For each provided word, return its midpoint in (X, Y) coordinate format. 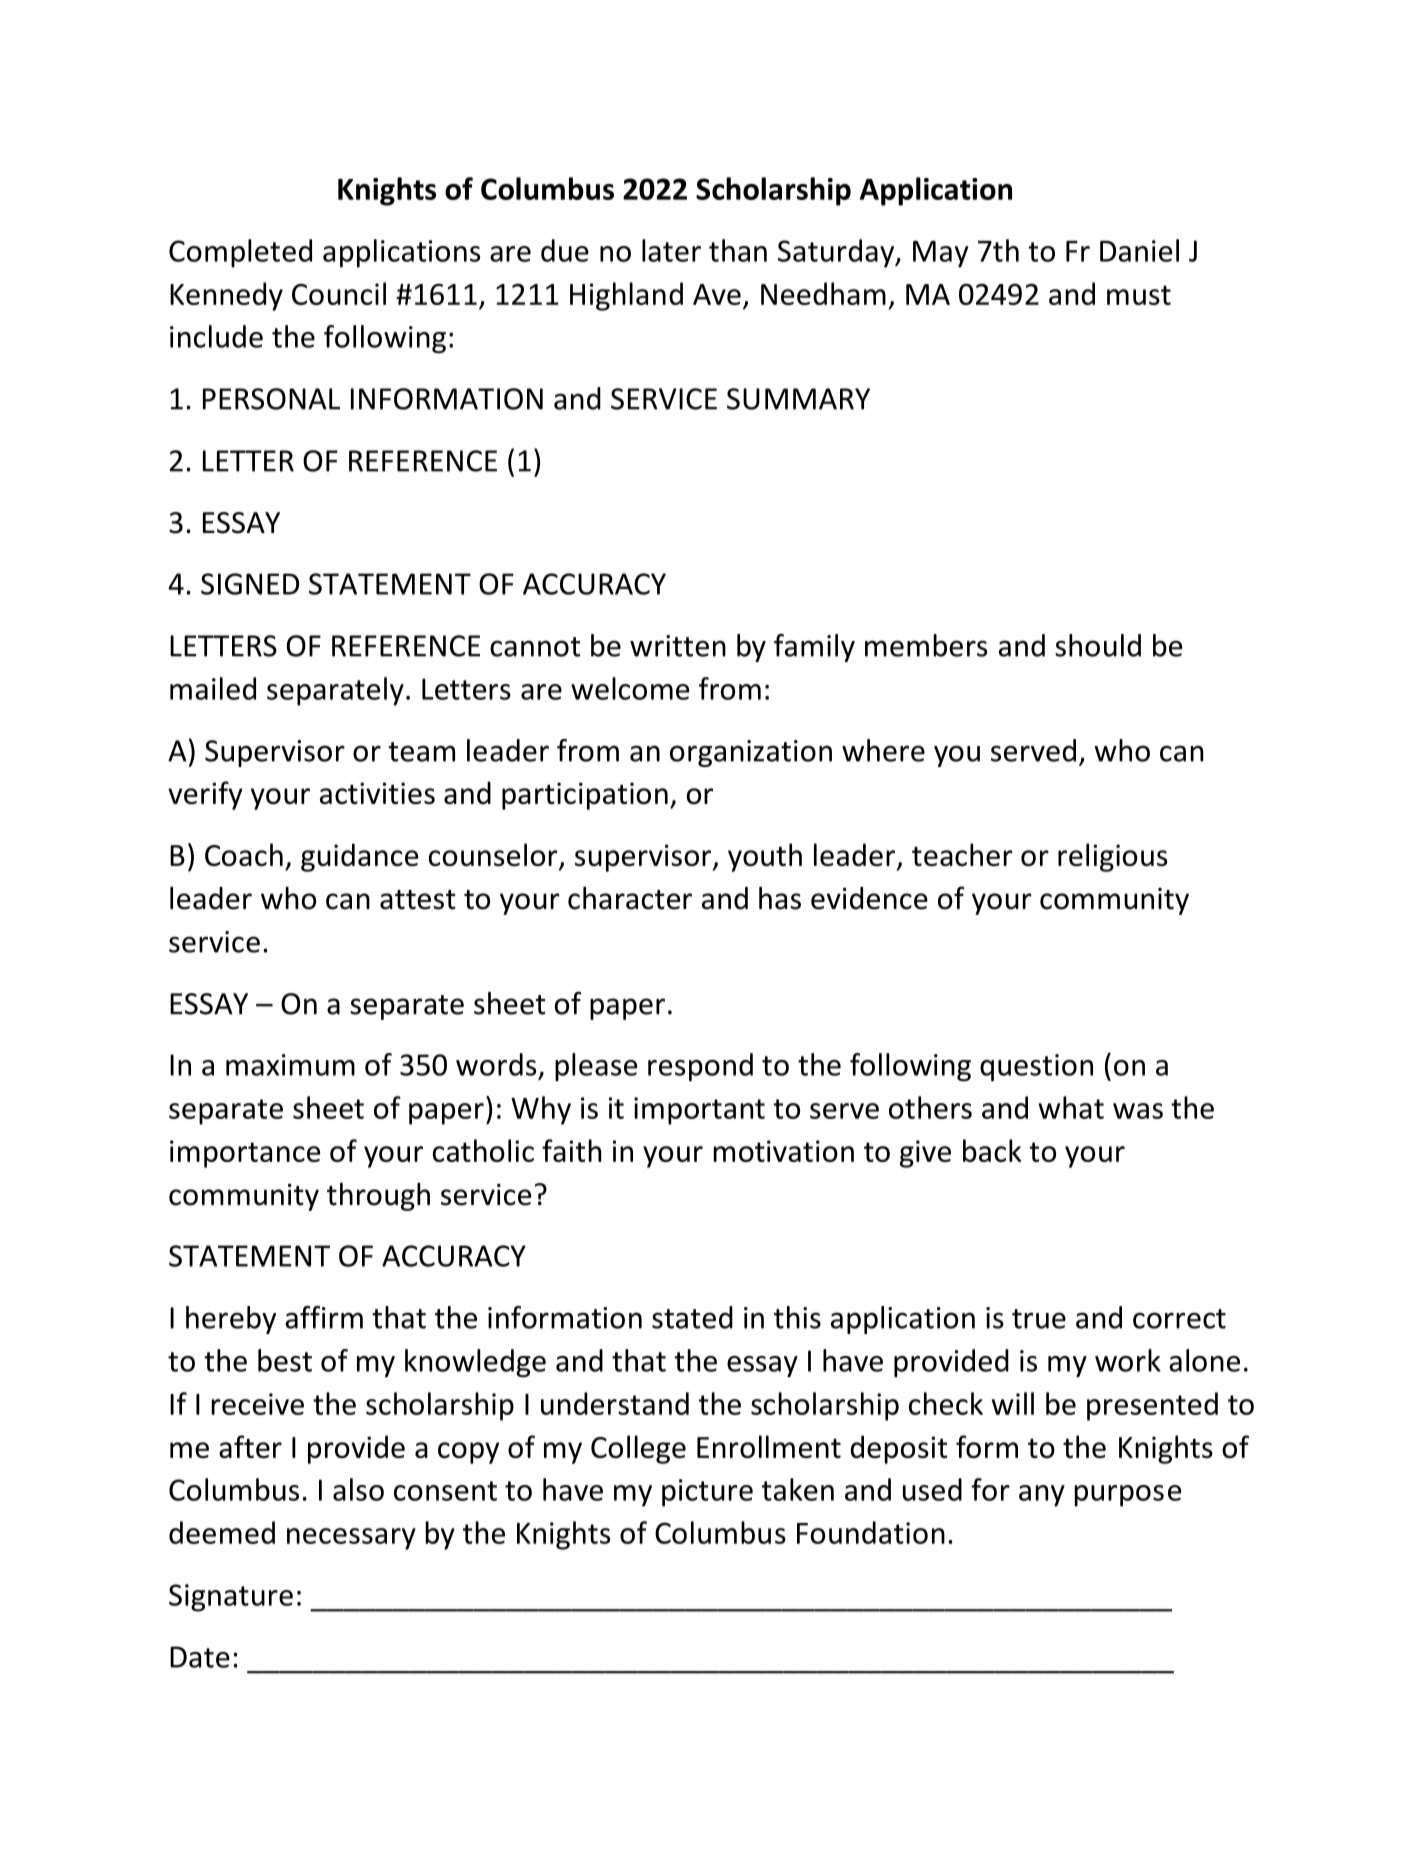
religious (1112, 857)
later (671, 250)
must (1139, 295)
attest (418, 900)
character (630, 898)
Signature (231, 1598)
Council (339, 293)
